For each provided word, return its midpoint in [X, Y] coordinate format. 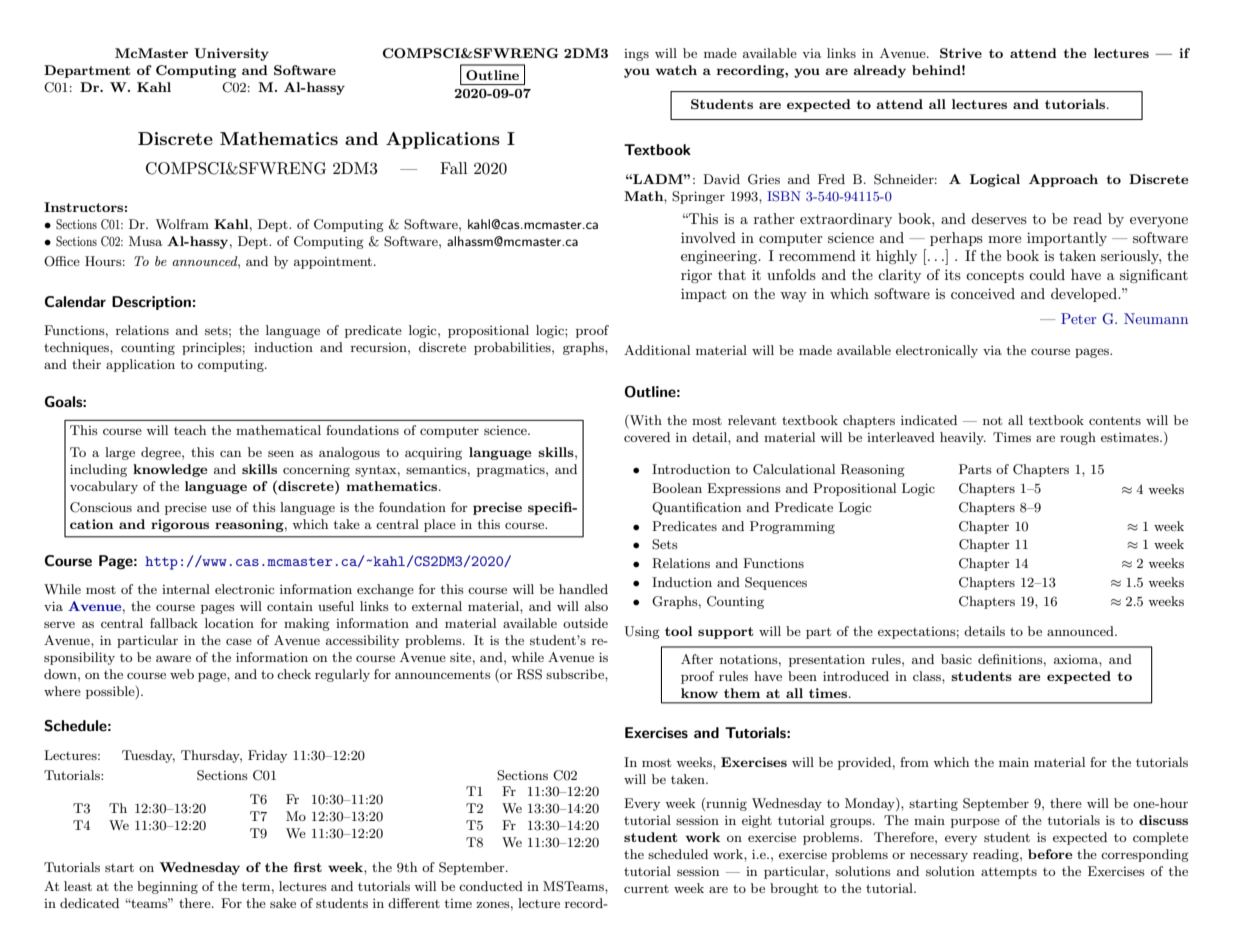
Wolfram [182, 224]
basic [956, 659]
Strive [961, 53]
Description [151, 303]
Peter [1078, 318]
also [596, 606]
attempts [1009, 873]
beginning [167, 887]
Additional [657, 350]
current [646, 889]
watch [676, 70]
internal [186, 589]
